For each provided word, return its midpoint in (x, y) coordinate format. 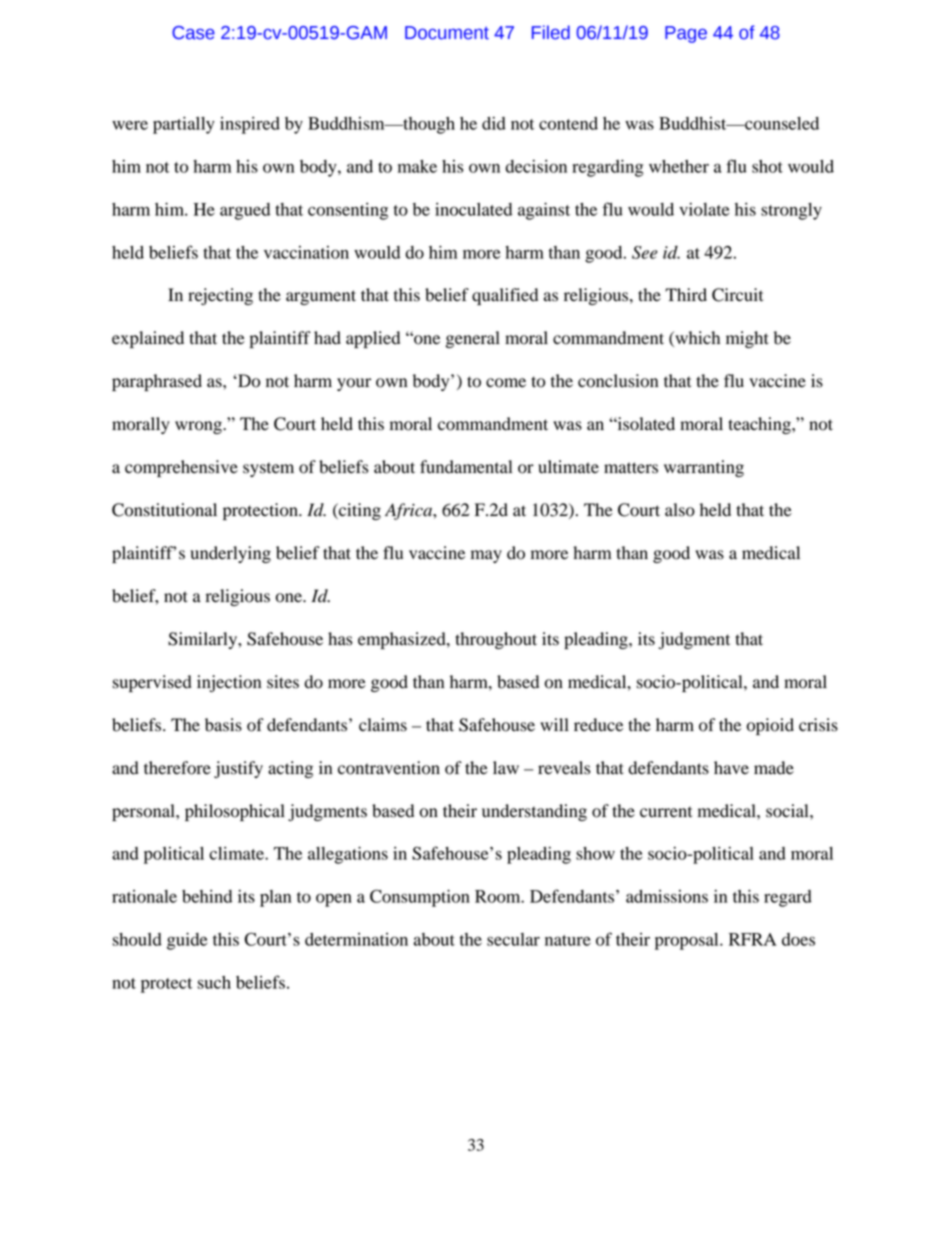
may (486, 556)
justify (238, 769)
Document (447, 33)
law (506, 768)
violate (704, 209)
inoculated (473, 209)
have (731, 768)
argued (245, 211)
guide (187, 941)
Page (686, 34)
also (680, 510)
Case (193, 33)
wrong (199, 427)
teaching (760, 425)
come (506, 383)
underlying (230, 554)
